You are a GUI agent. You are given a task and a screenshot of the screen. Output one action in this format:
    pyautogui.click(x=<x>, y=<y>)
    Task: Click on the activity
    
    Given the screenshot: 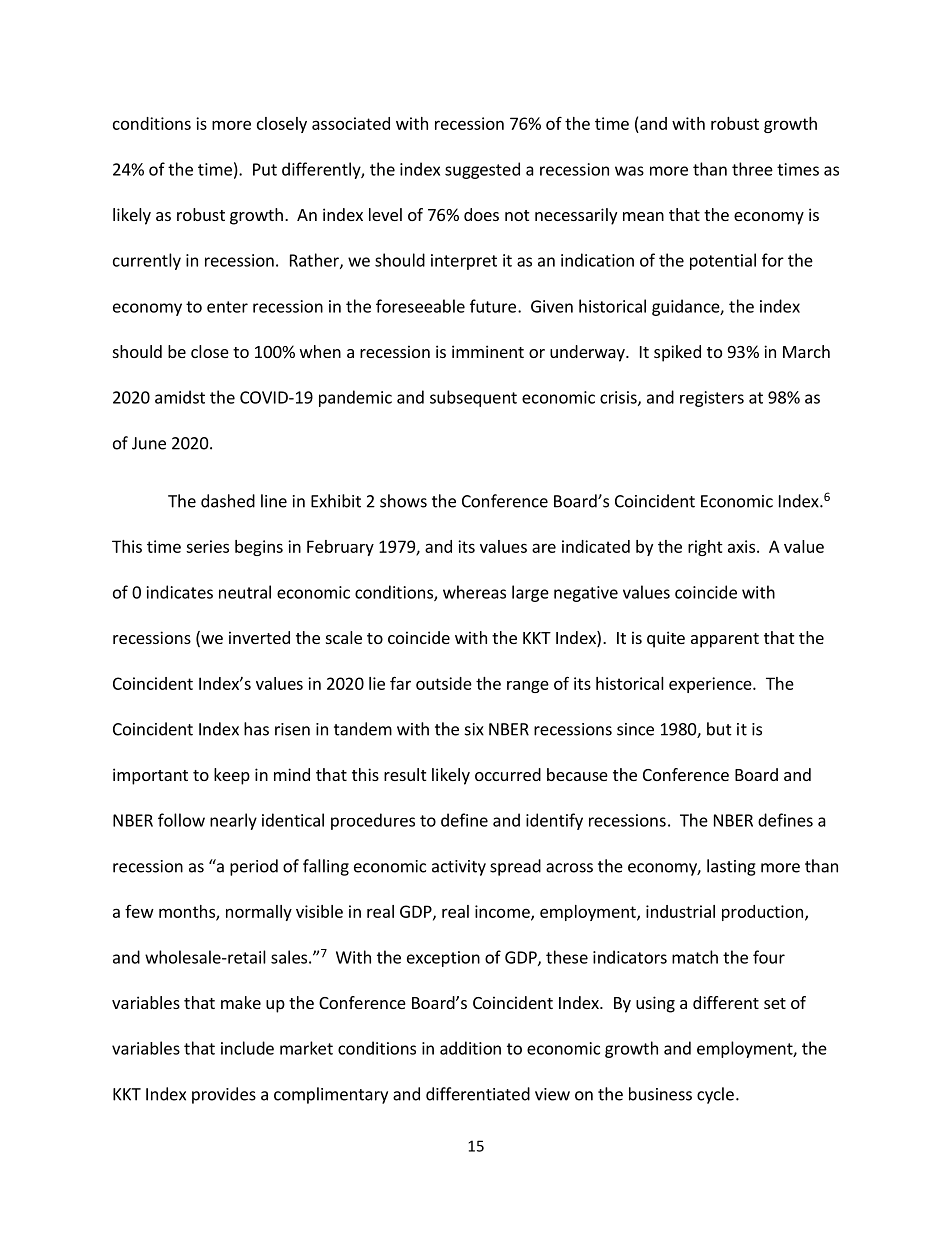 What is the action you would take?
    pyautogui.click(x=459, y=868)
